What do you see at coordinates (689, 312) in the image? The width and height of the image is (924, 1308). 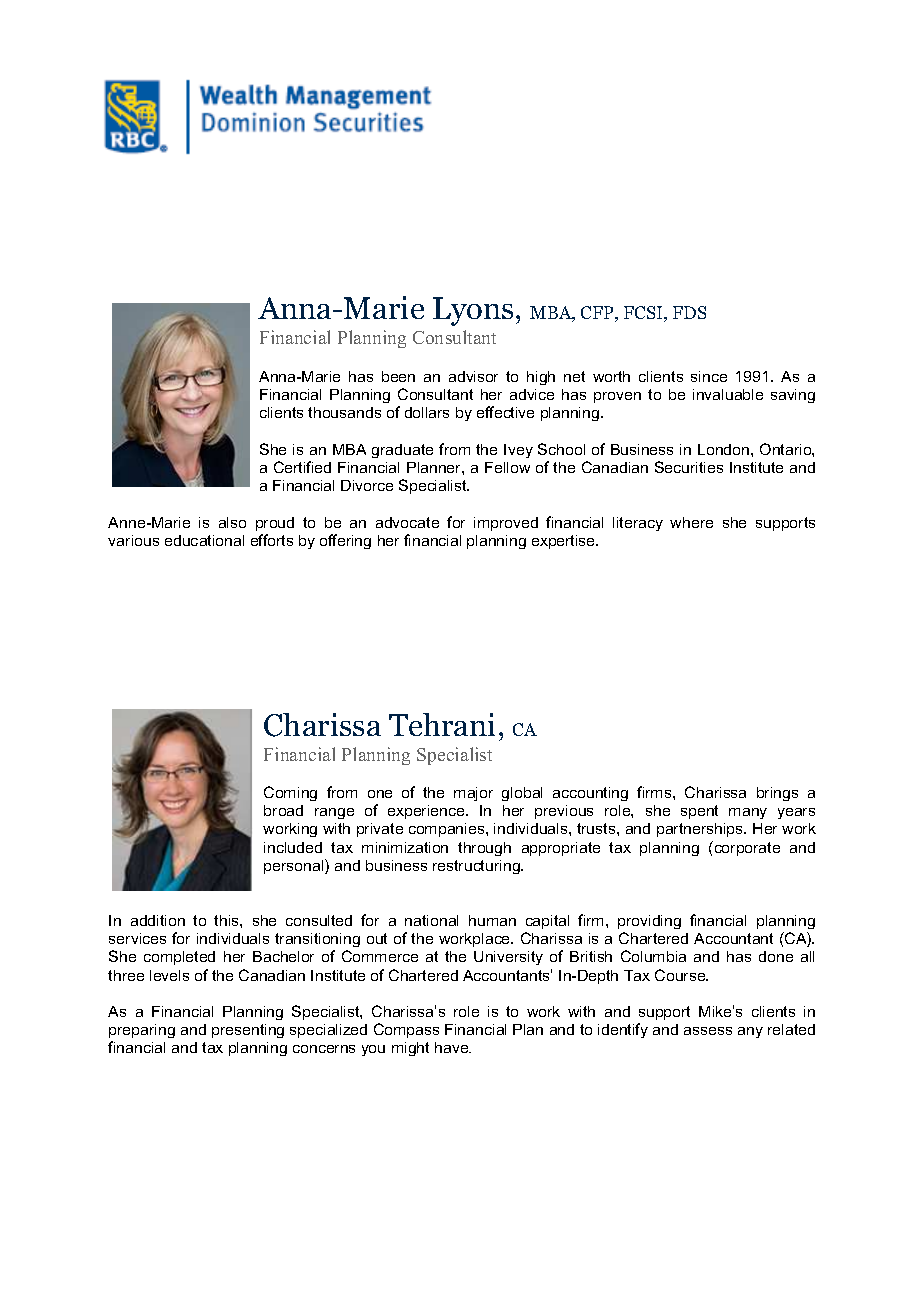 I see `FDS` at bounding box center [689, 312].
